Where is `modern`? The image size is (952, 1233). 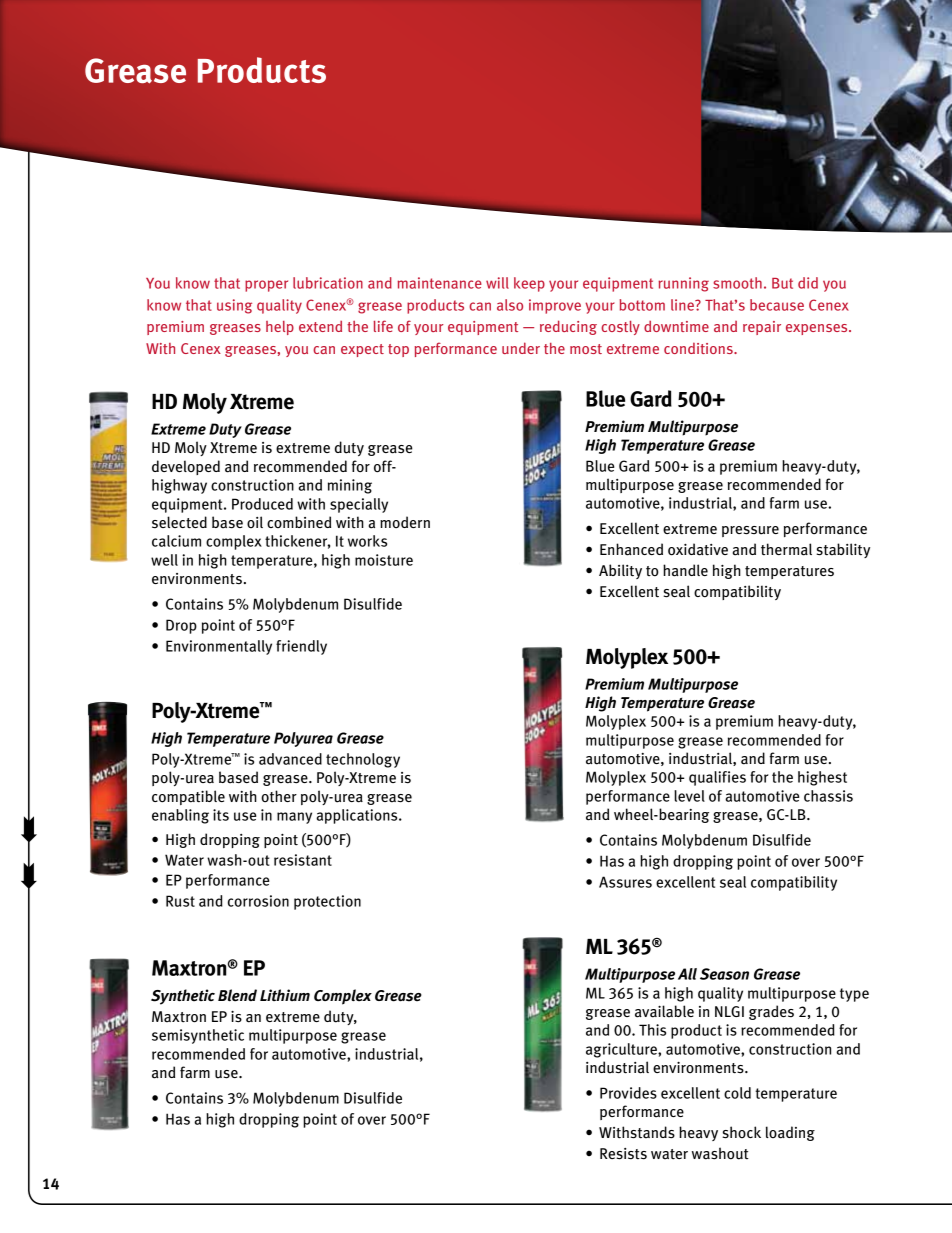 modern is located at coordinates (405, 522).
